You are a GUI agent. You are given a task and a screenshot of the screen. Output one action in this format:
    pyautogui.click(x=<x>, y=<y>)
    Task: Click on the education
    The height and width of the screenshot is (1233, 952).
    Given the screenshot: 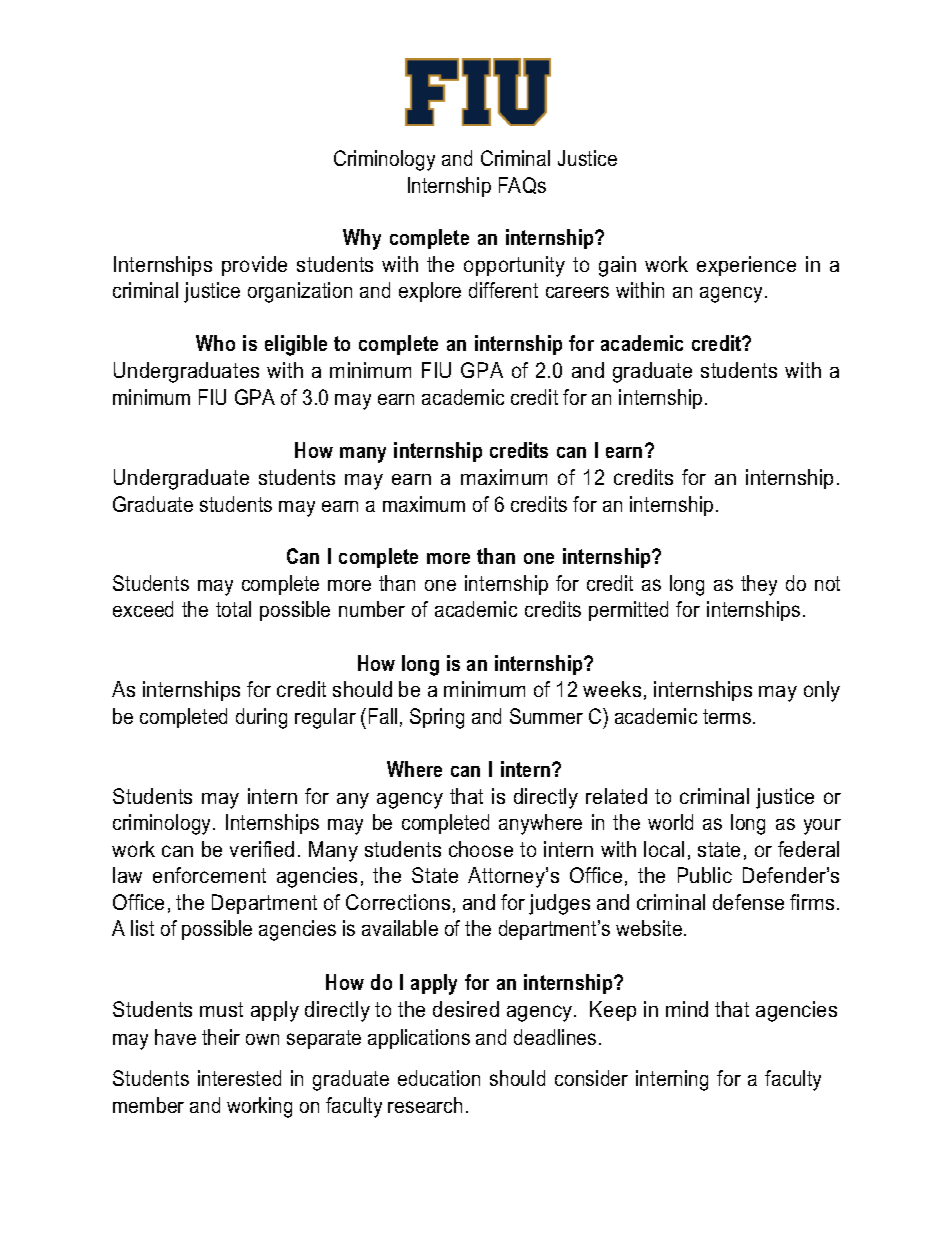 What is the action you would take?
    pyautogui.click(x=439, y=1078)
